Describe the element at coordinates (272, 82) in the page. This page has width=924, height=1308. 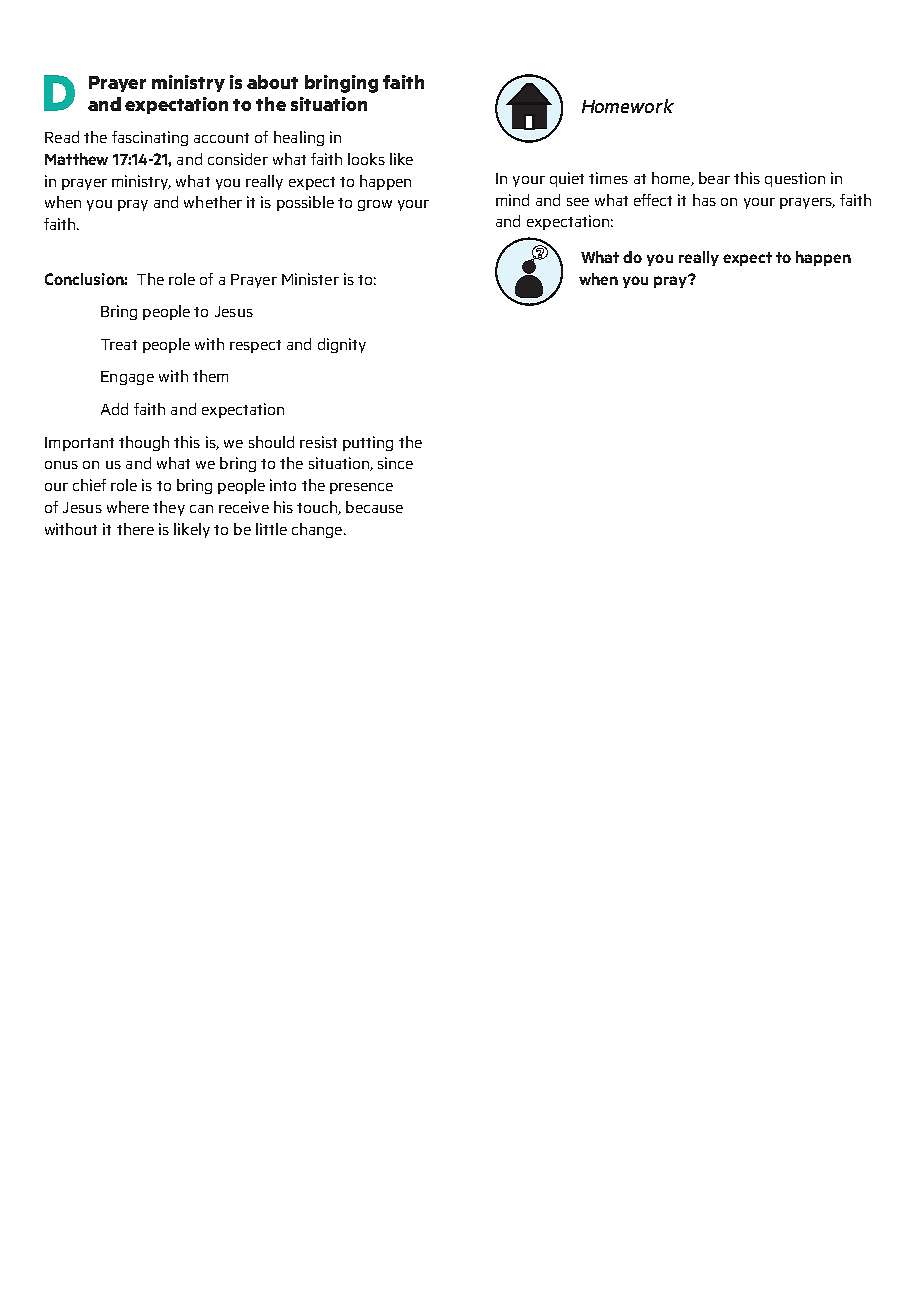
I see `about` at that location.
